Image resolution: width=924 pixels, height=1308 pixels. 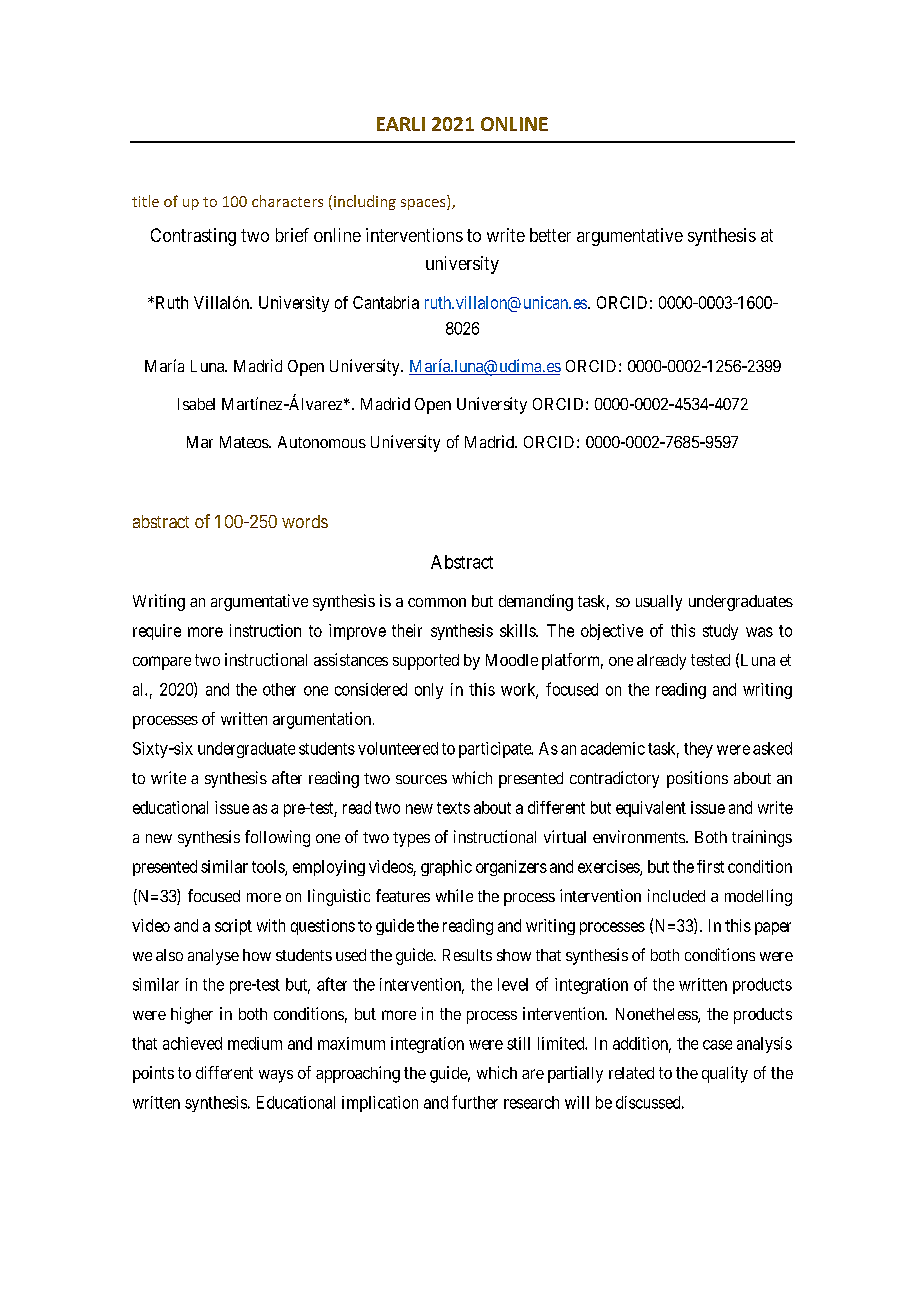 What do you see at coordinates (659, 603) in the image?
I see `usually` at bounding box center [659, 603].
